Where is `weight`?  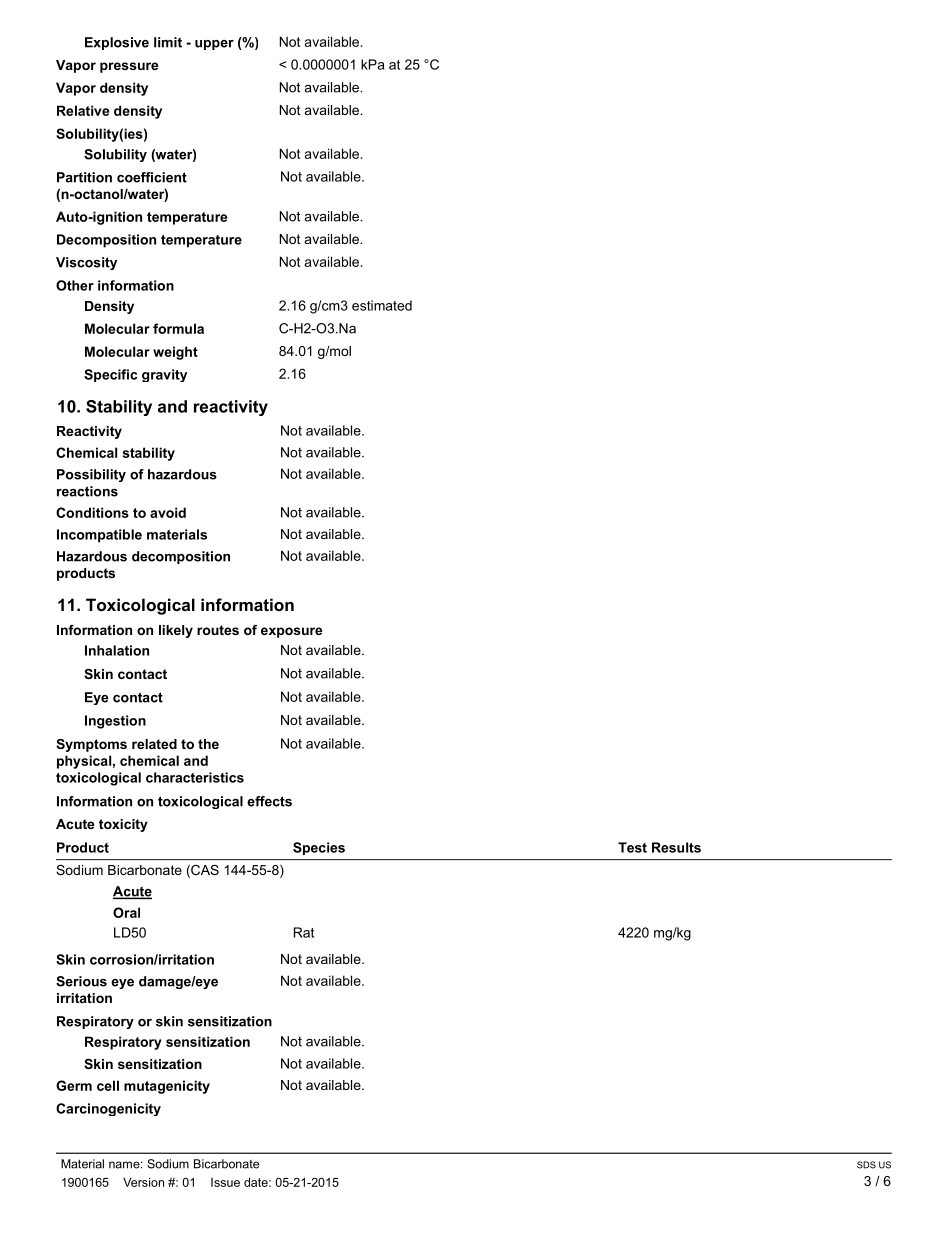 weight is located at coordinates (175, 353).
